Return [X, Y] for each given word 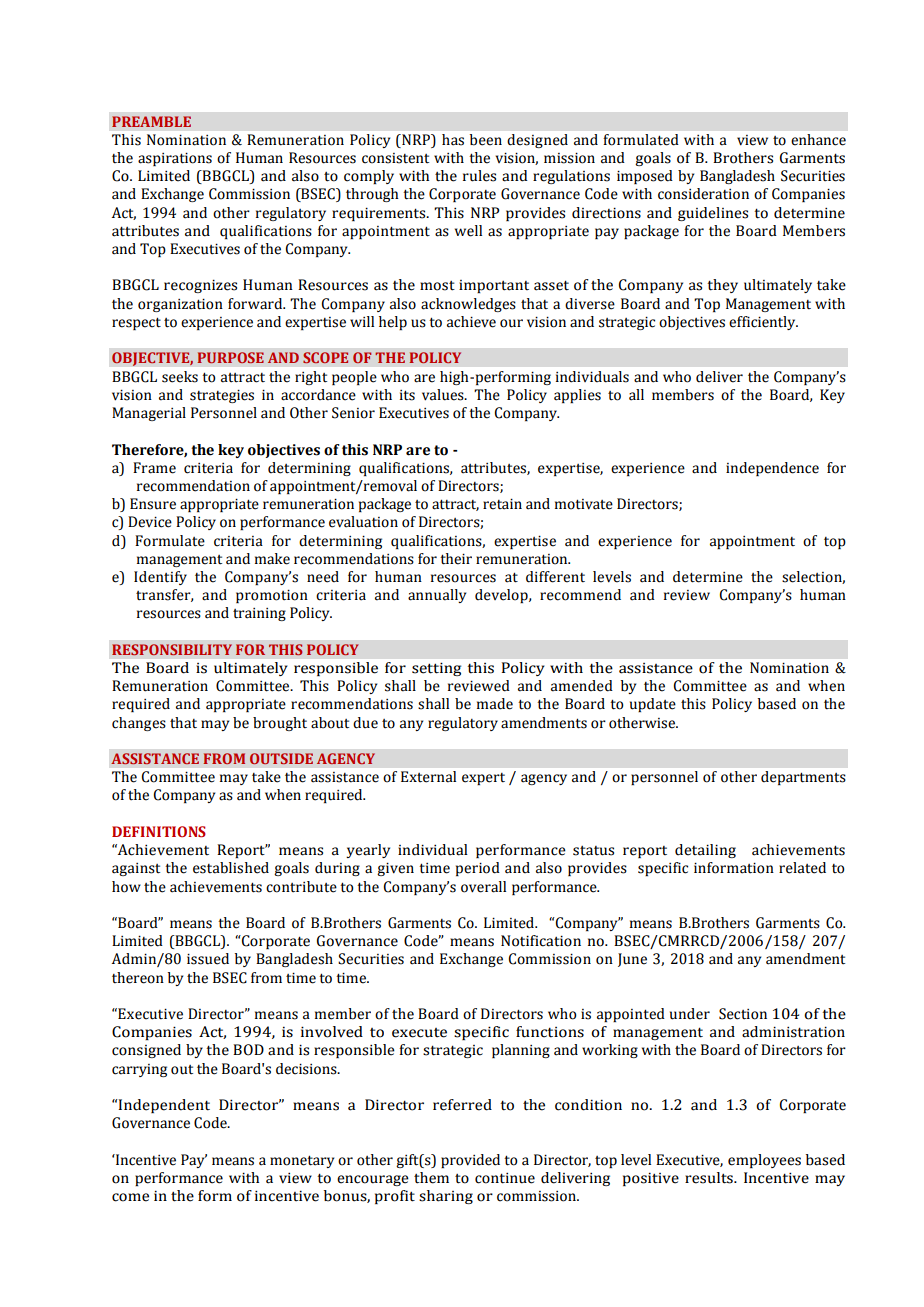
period [478, 869]
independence [772, 469]
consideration [703, 194]
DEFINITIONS [159, 832]
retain [502, 504]
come [130, 1197]
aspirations [175, 159]
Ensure [153, 504]
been [486, 139]
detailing [705, 851]
